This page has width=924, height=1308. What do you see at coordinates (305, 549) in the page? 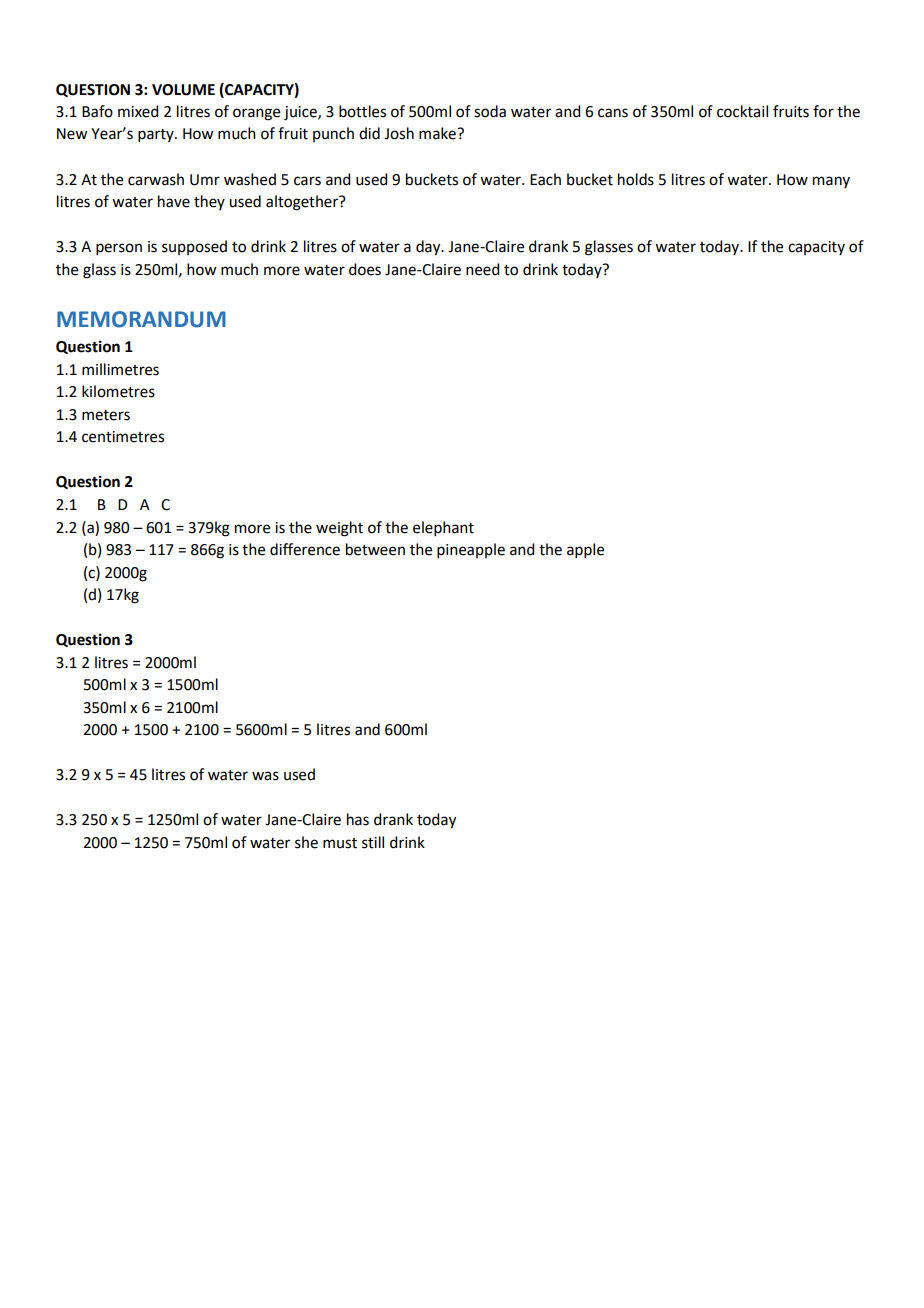
I see `difference` at bounding box center [305, 549].
